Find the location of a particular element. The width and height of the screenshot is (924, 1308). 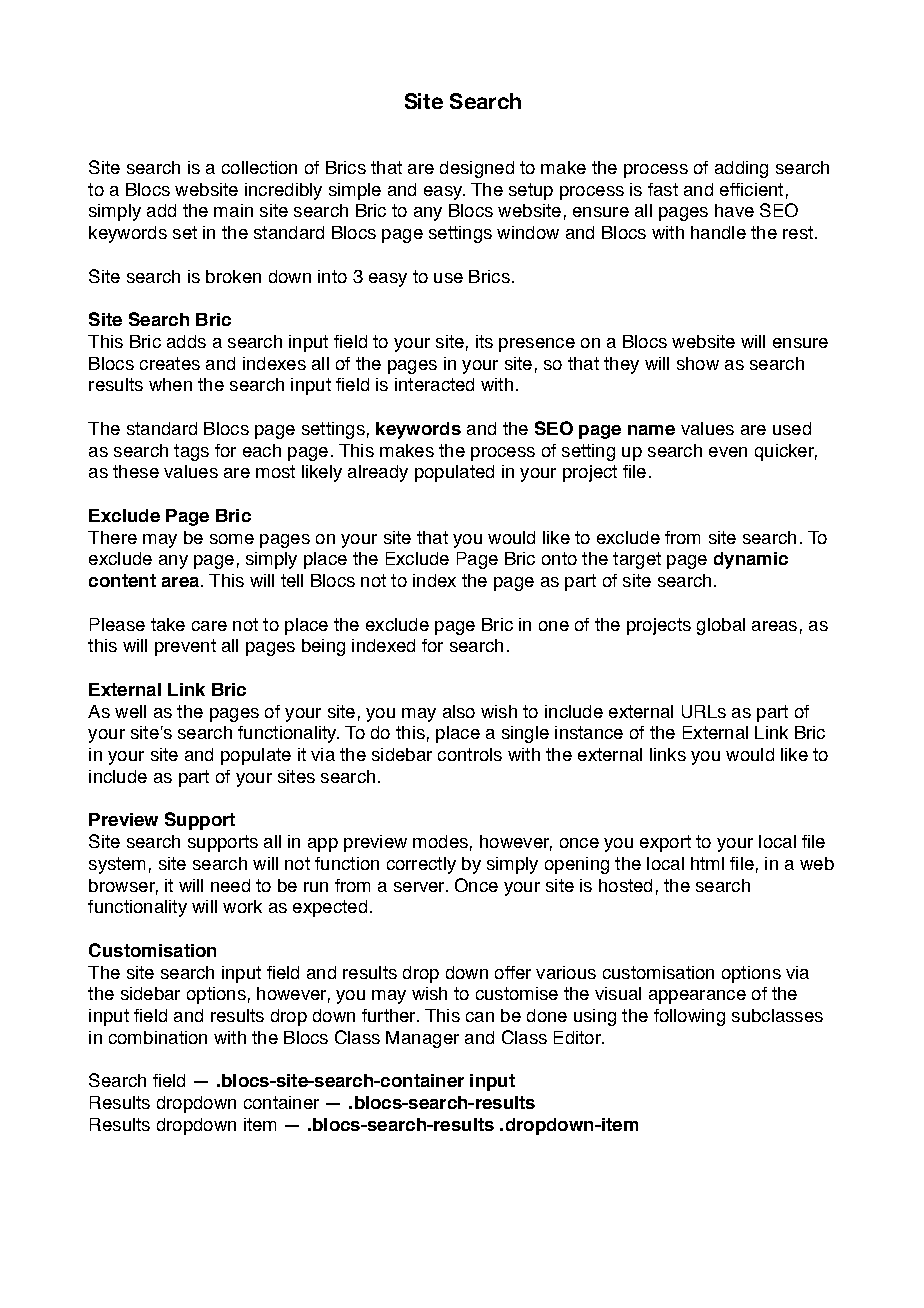

main is located at coordinates (233, 210).
